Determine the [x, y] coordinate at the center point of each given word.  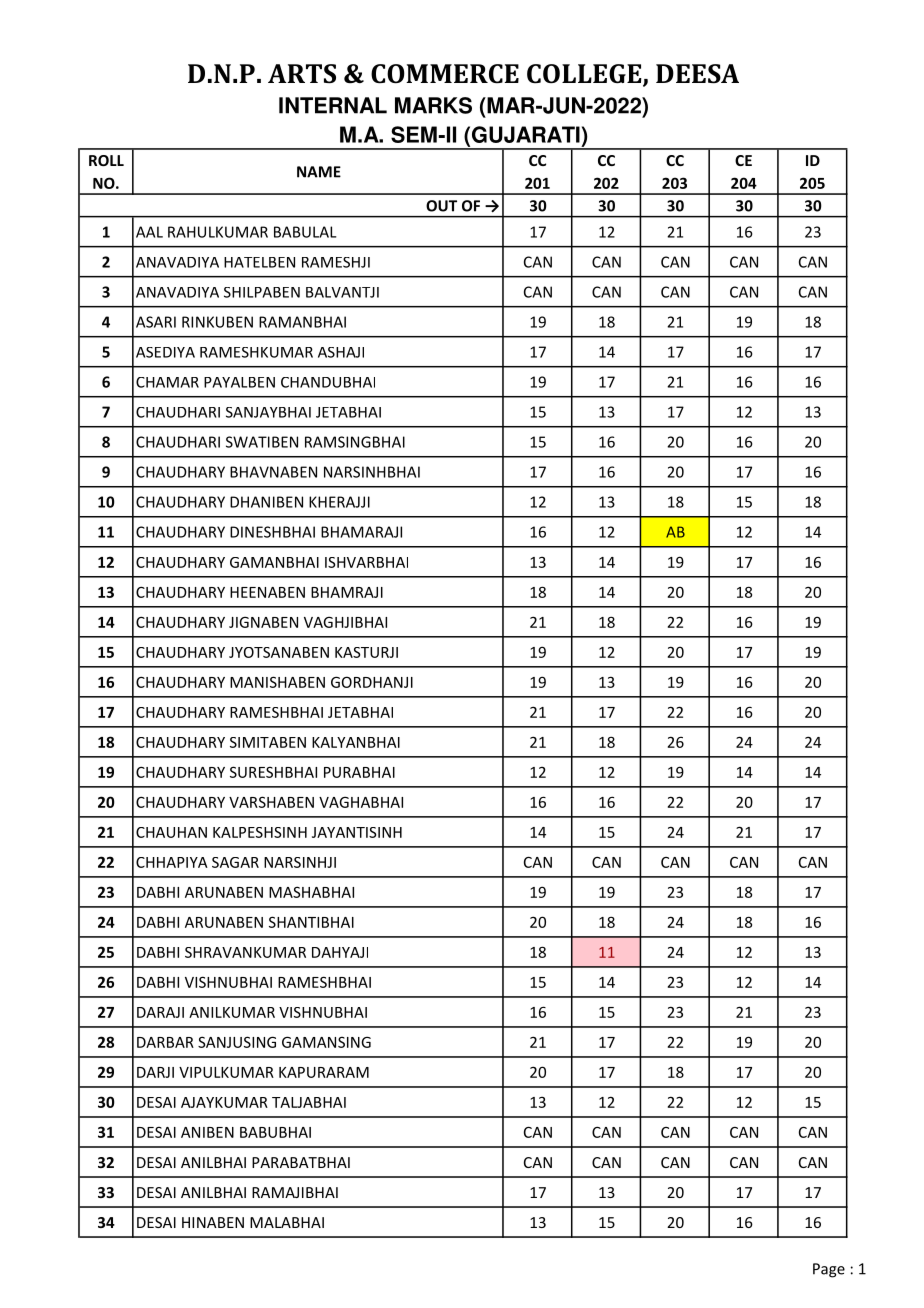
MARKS [433, 105]
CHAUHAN [171, 832]
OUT [441, 206]
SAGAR [235, 862]
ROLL [106, 160]
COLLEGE [585, 75]
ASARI [156, 322]
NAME [319, 172]
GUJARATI [526, 134]
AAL [149, 232]
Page [829, 1270]
